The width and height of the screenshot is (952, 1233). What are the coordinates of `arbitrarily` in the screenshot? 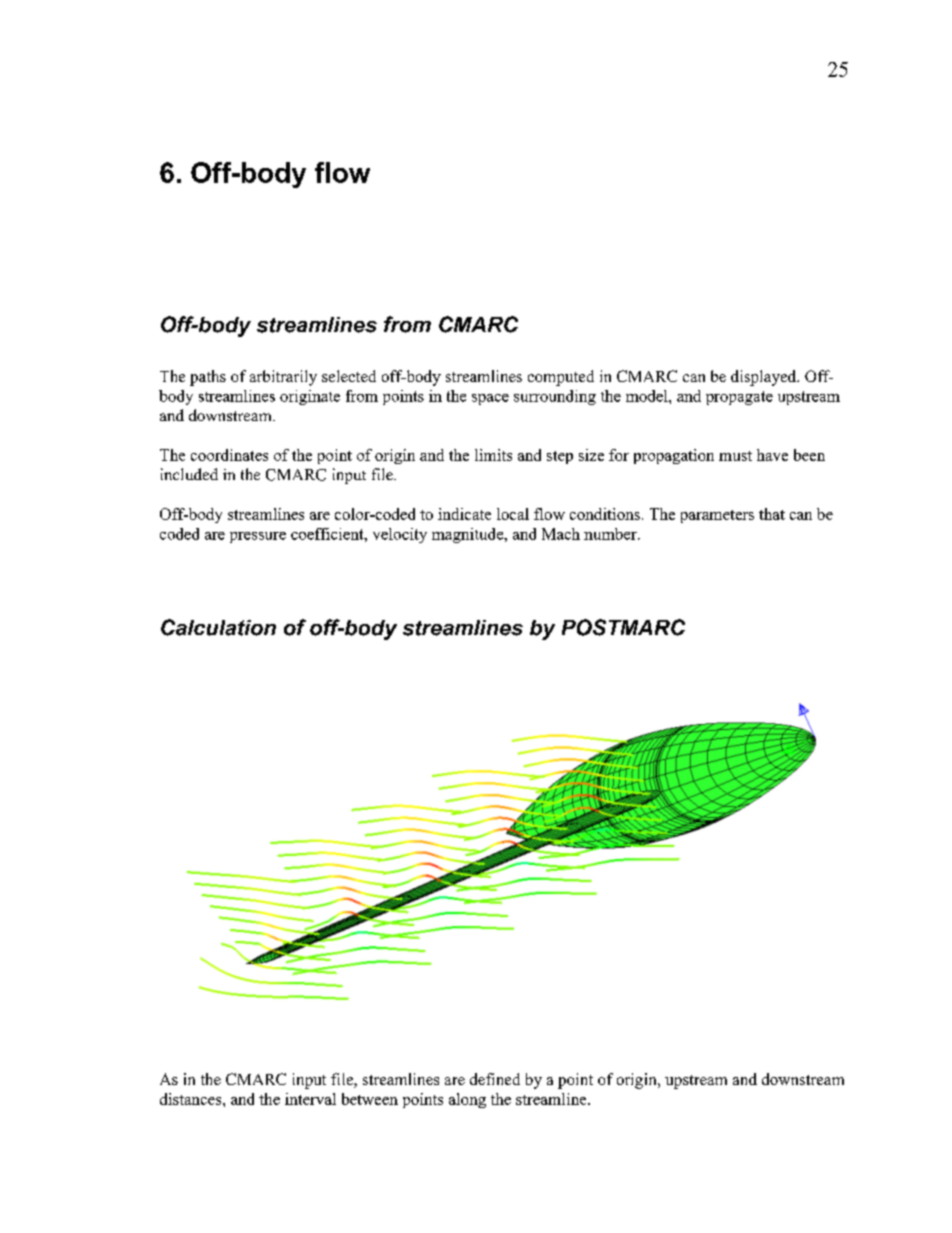 It's located at (283, 378).
